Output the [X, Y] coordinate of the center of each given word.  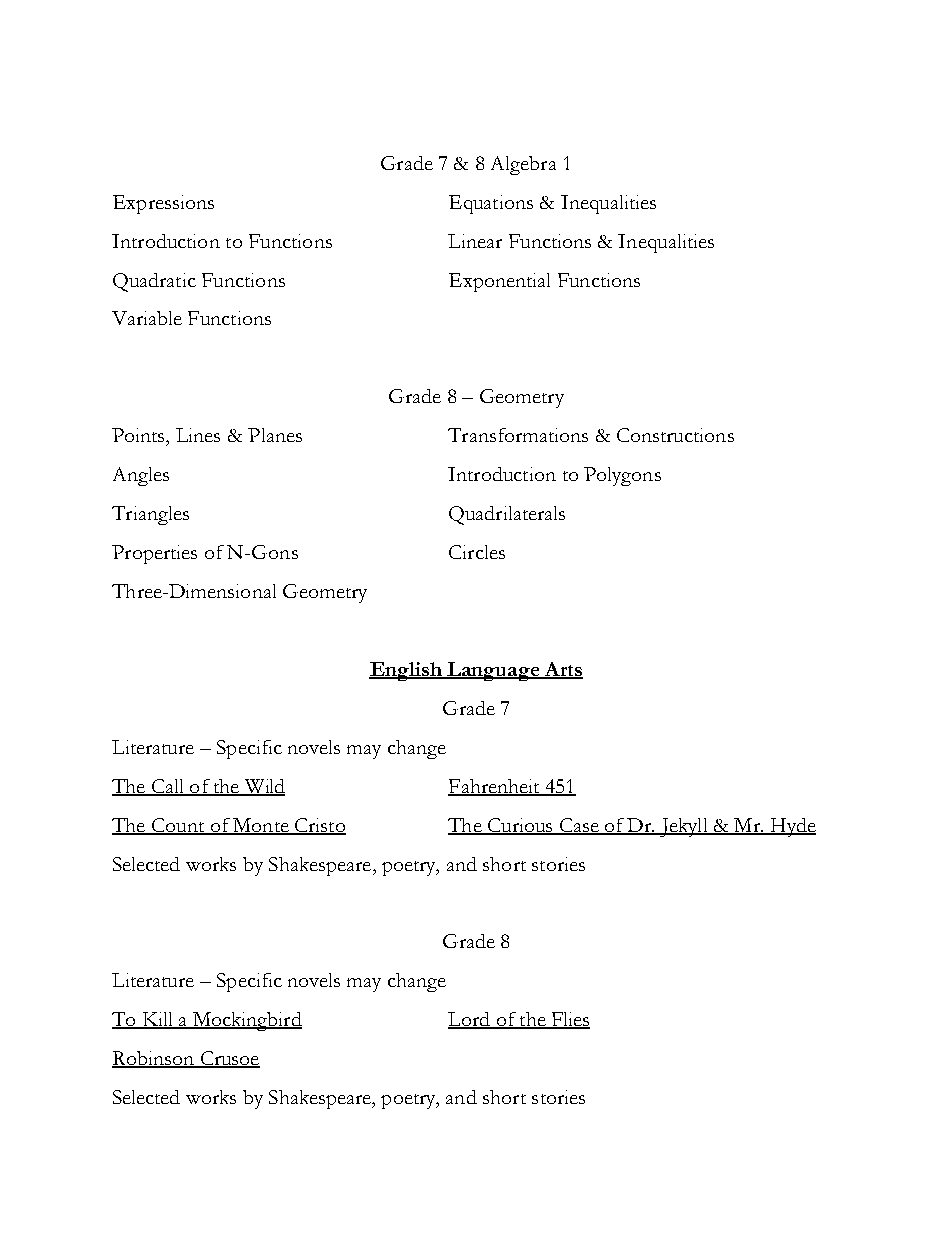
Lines [198, 435]
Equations [491, 204]
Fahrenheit [495, 787]
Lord [470, 1020]
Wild [263, 787]
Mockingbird [246, 1021]
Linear [475, 241]
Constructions [675, 435]
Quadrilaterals [507, 515]
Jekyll [684, 827]
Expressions [163, 204]
